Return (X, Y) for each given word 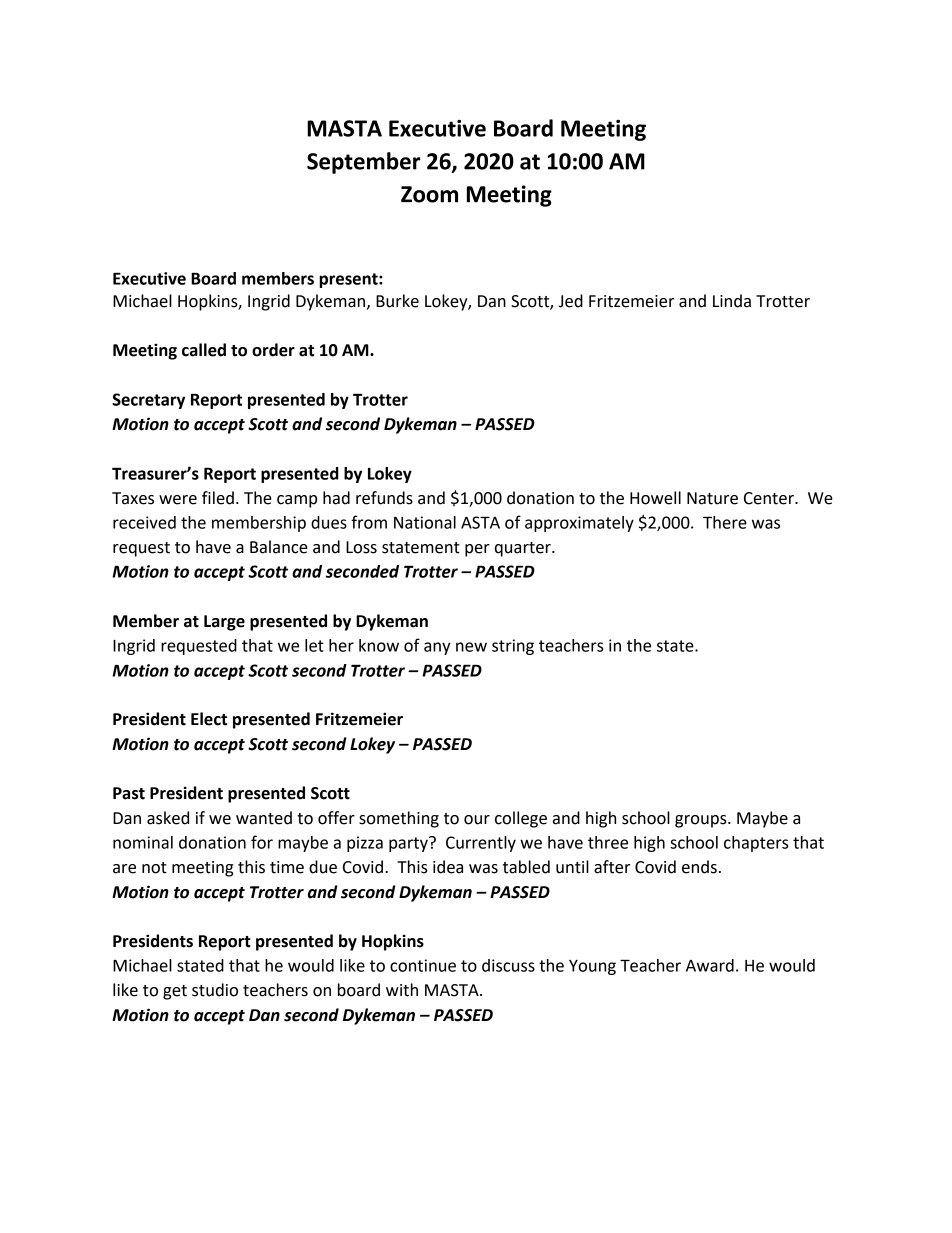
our (477, 820)
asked (168, 818)
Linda (732, 301)
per (477, 550)
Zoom (429, 194)
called (204, 350)
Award (710, 965)
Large (224, 623)
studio (215, 990)
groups (702, 821)
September (363, 163)
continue (423, 965)
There (725, 522)
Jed (571, 301)
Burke (397, 301)
